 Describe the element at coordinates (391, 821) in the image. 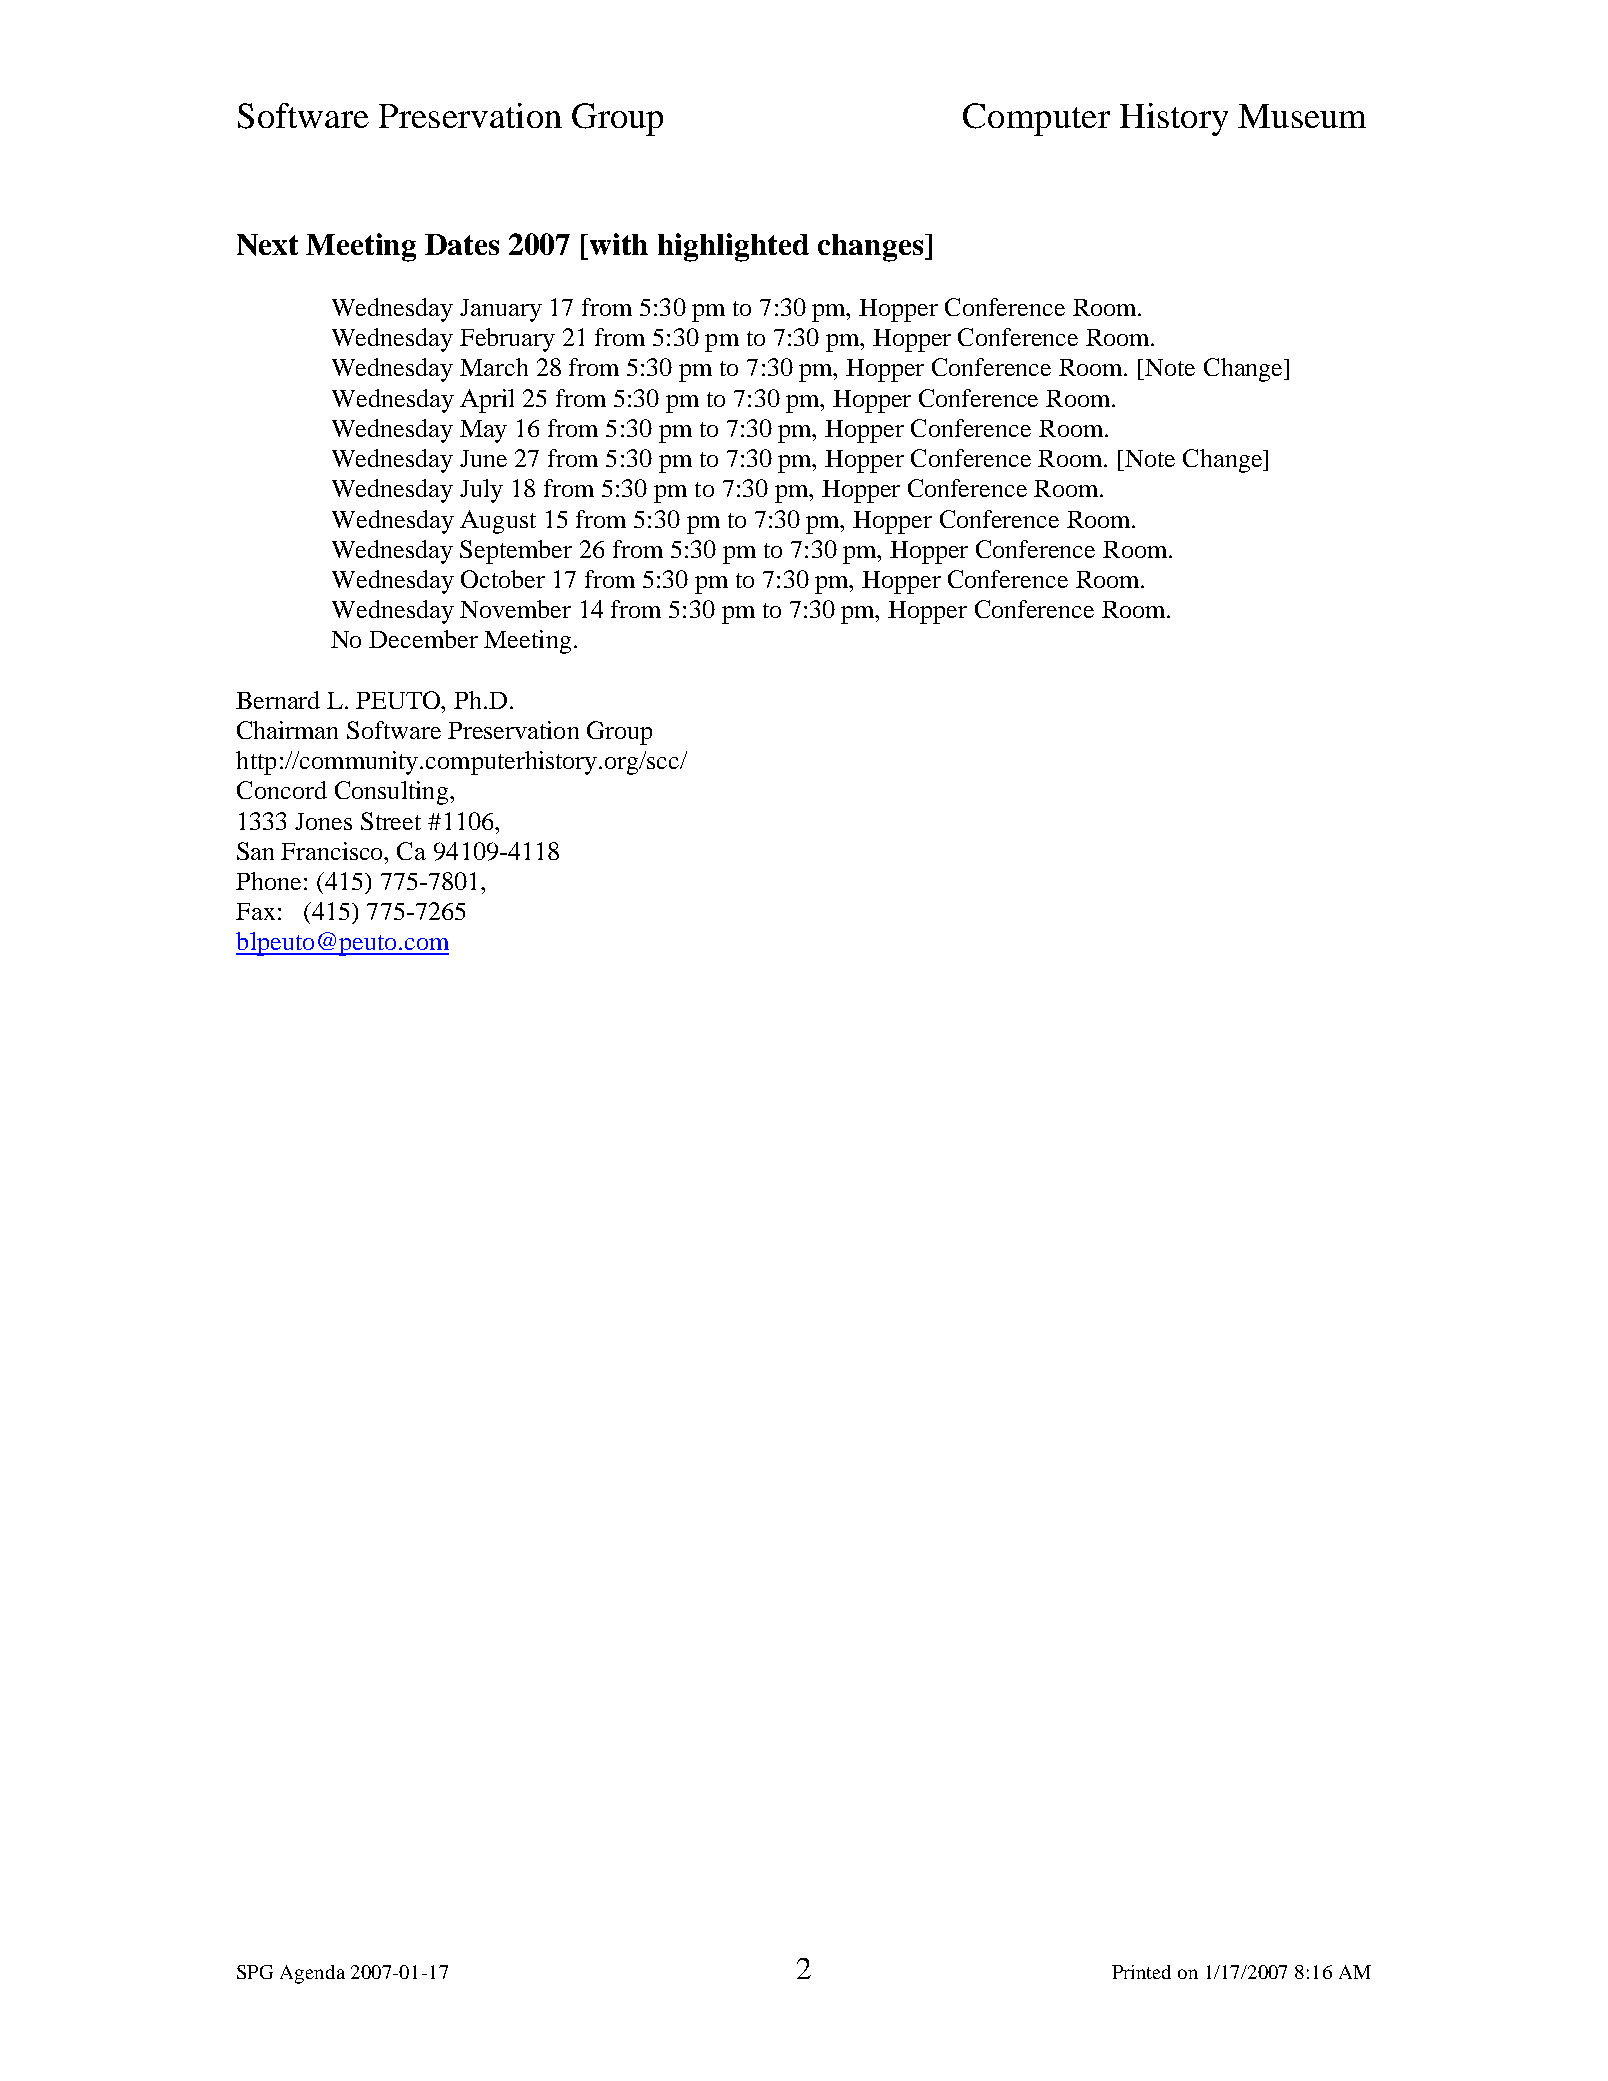

I see `Street` at that location.
